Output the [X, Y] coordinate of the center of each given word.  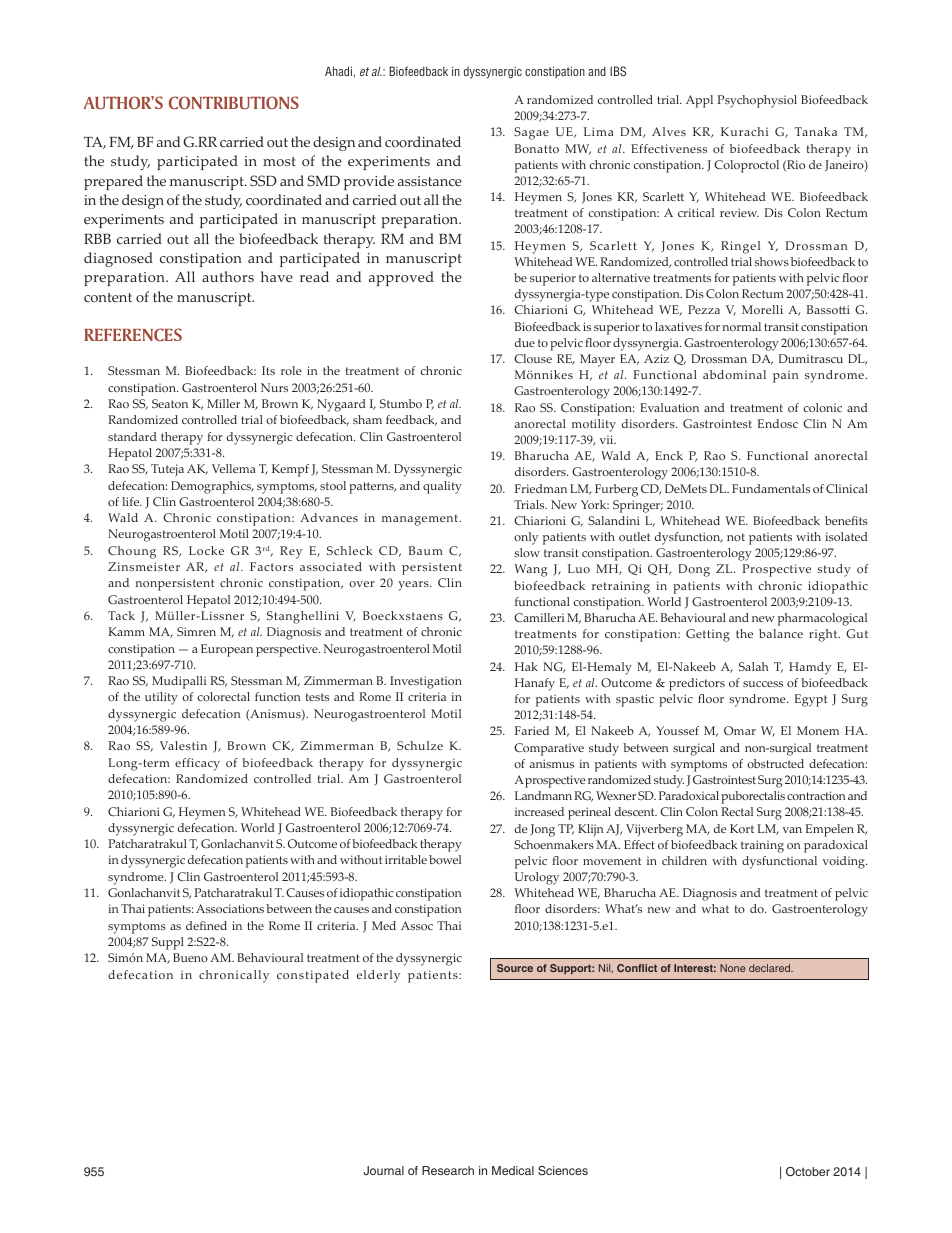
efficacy [197, 764]
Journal [383, 1170]
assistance [430, 181]
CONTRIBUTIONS [234, 102]
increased [539, 811]
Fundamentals [771, 488]
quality [442, 487]
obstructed [775, 763]
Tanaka [816, 131]
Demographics [212, 487]
